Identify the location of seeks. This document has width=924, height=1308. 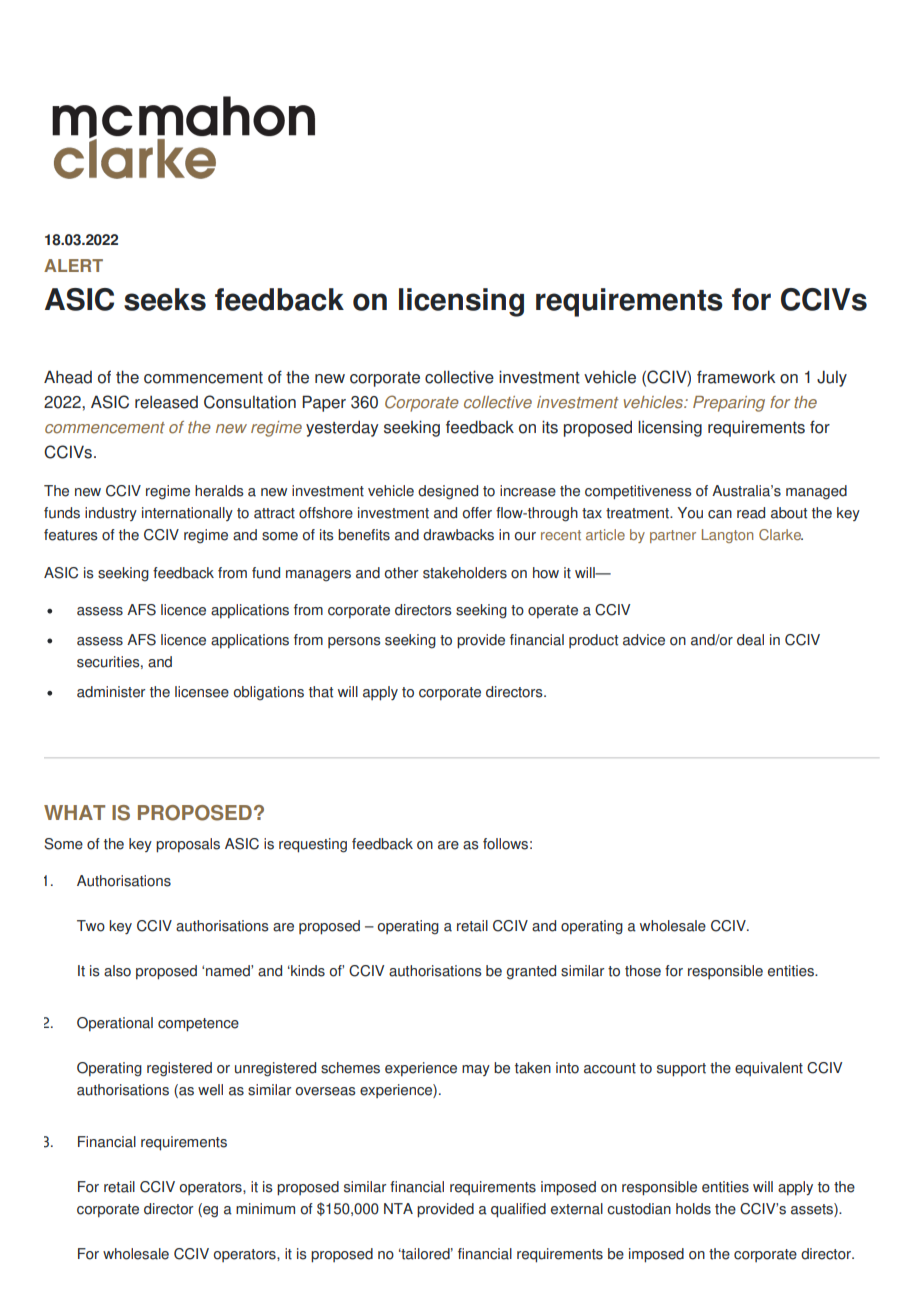
(165, 299).
